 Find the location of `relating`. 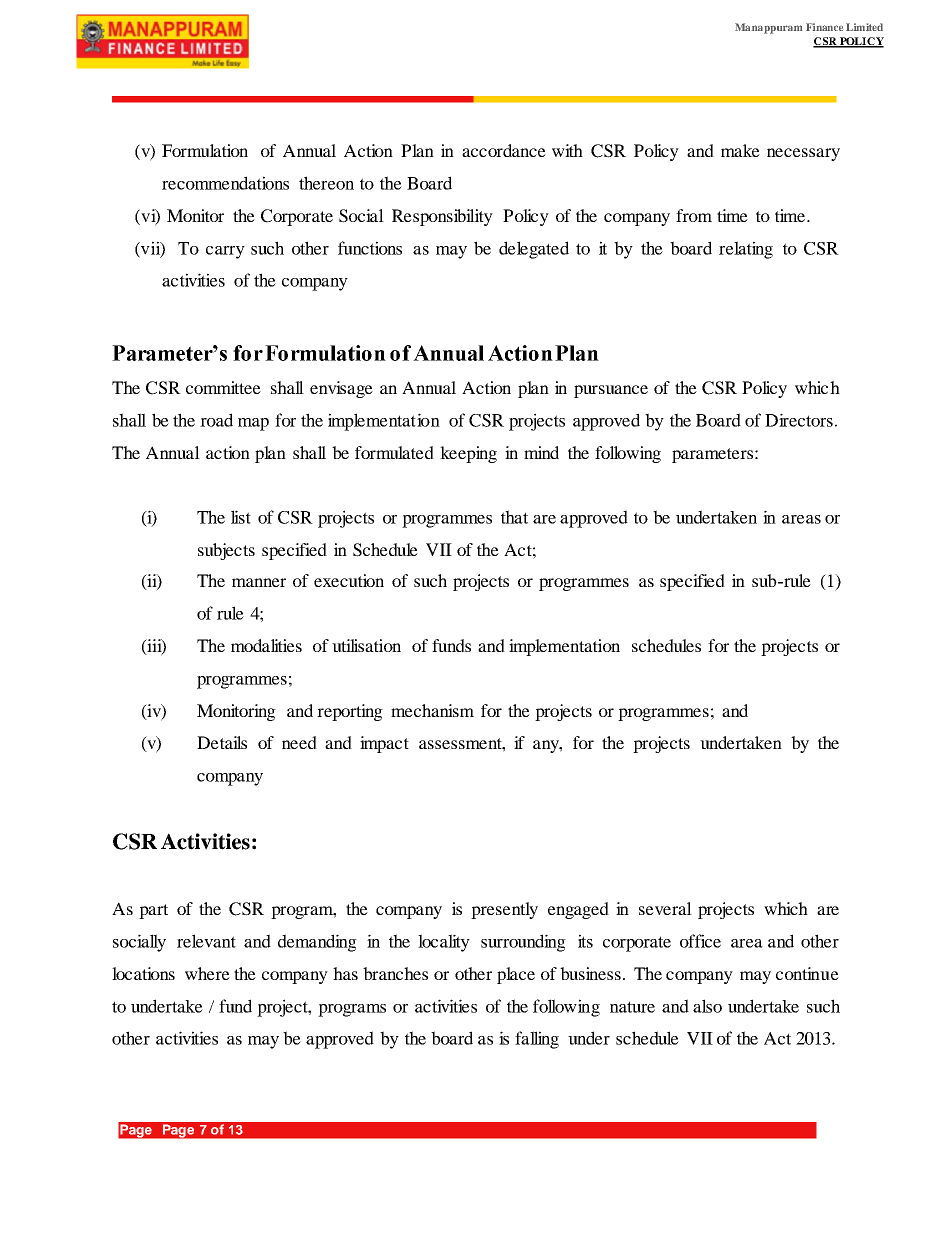

relating is located at coordinates (746, 250).
